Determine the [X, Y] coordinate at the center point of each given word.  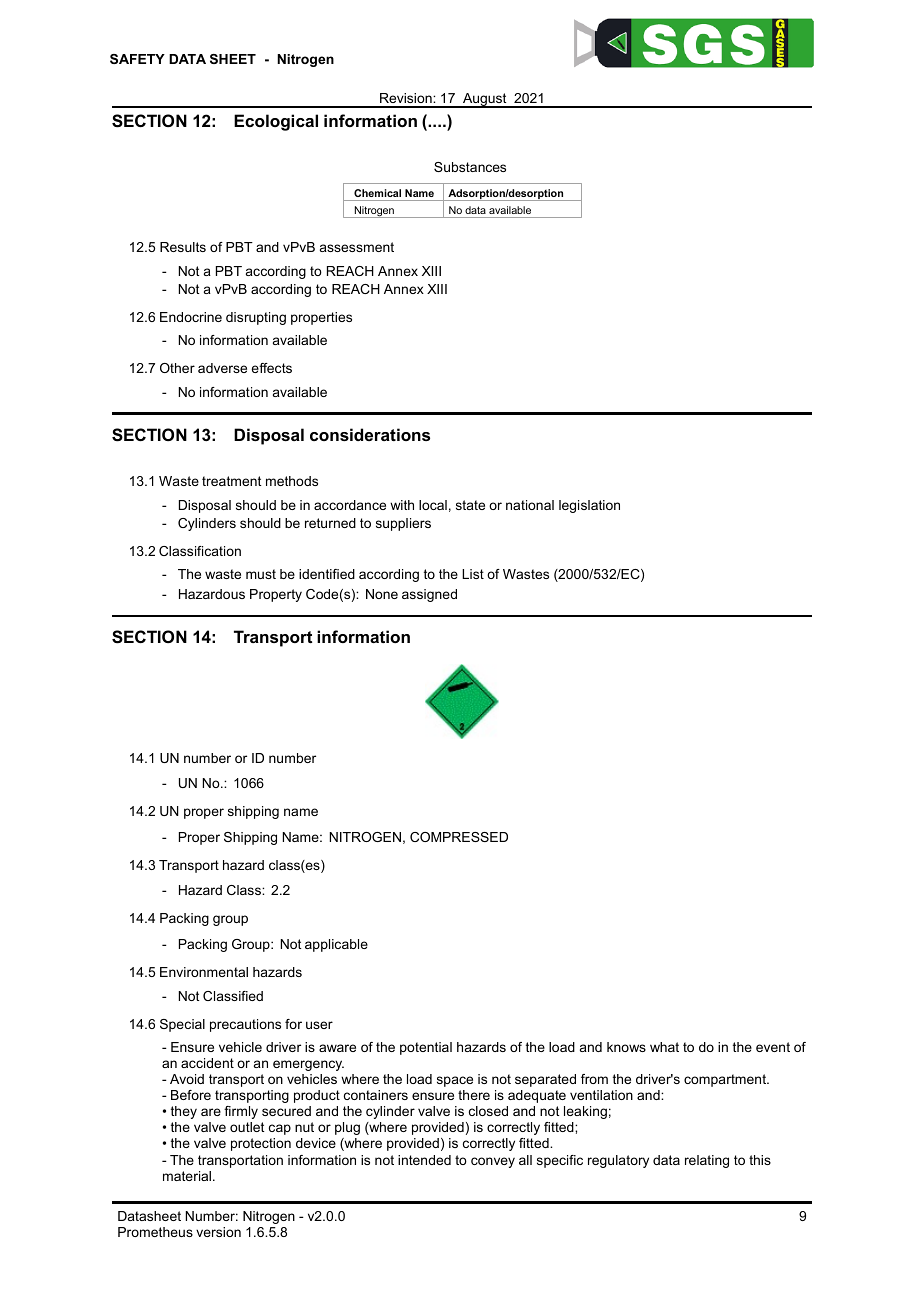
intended [424, 1160]
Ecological [276, 122]
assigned [429, 595]
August [485, 100]
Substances [470, 167]
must [261, 574]
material [187, 1176]
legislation [589, 506]
